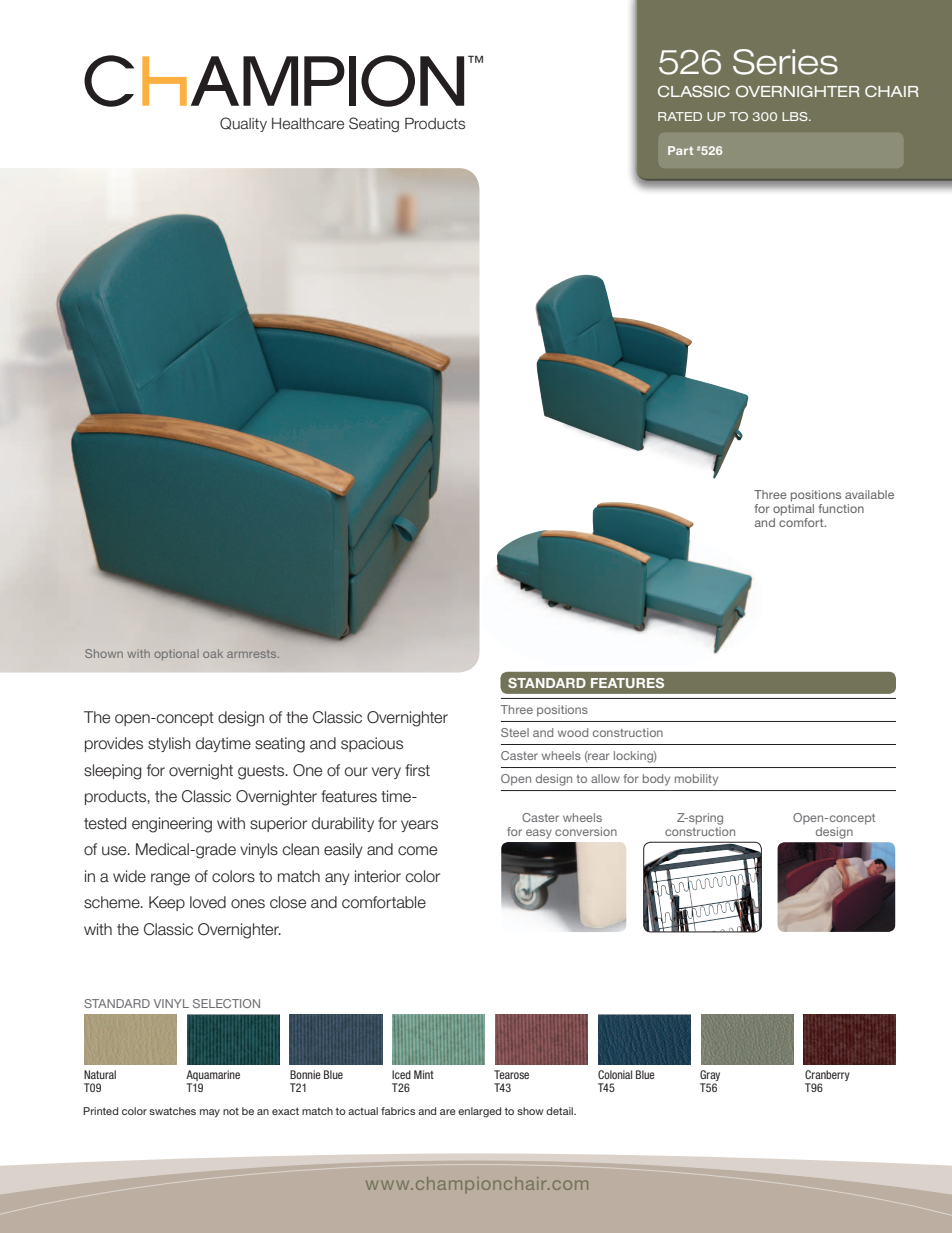 The width and height of the screenshot is (952, 1233). I want to click on available, so click(869, 494).
